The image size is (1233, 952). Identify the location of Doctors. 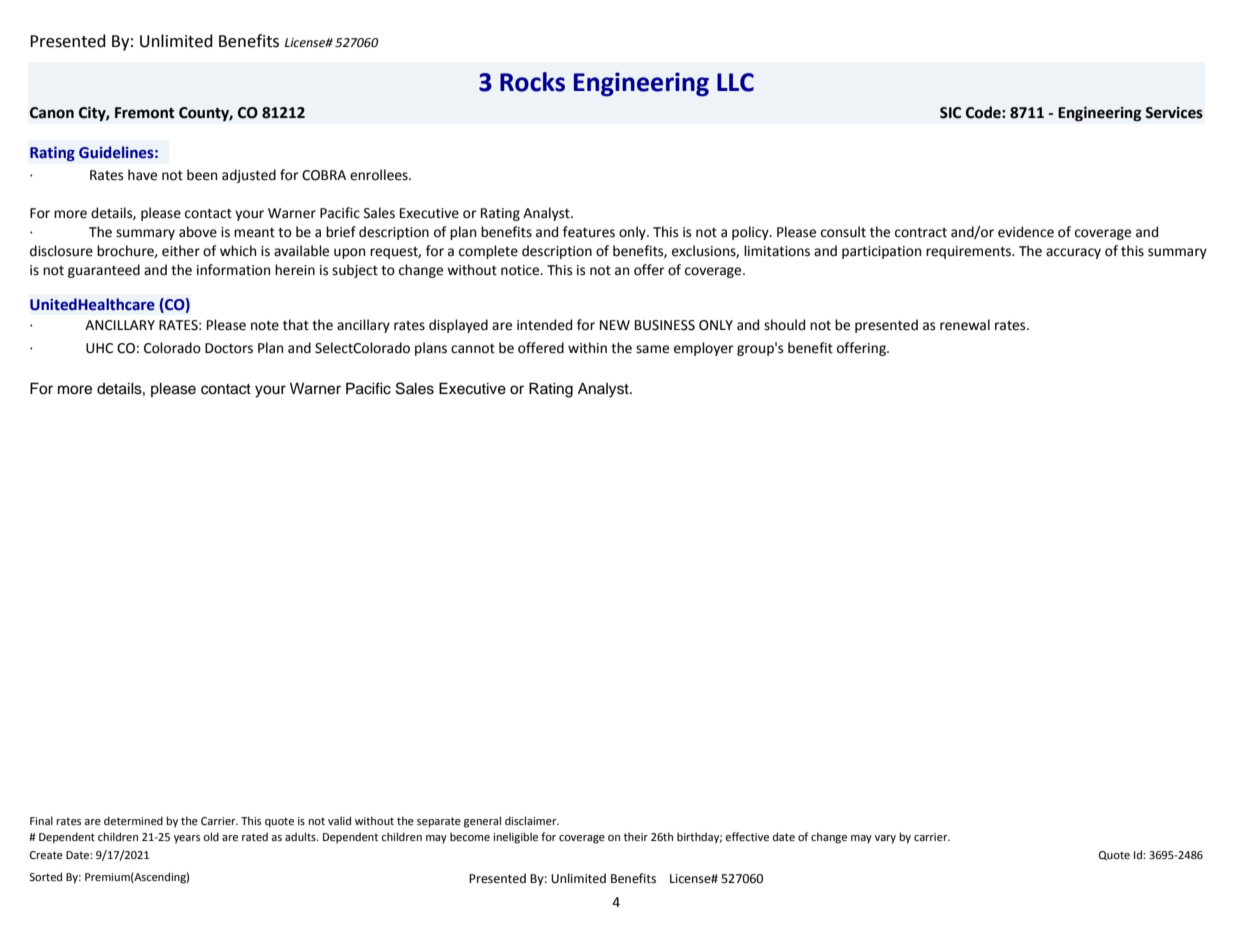
(229, 348).
